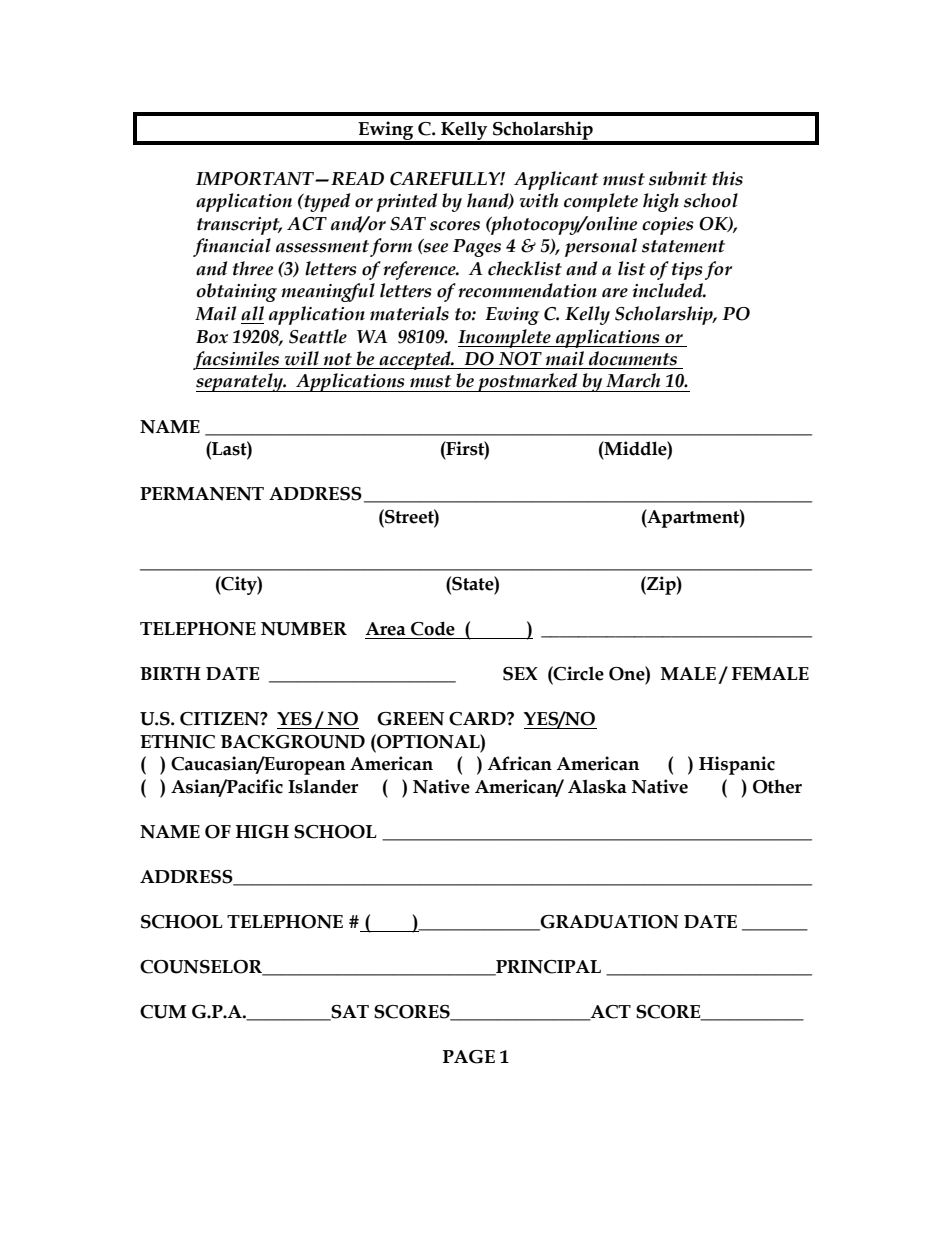  Describe the element at coordinates (538, 200) in the page. I see `with` at that location.
